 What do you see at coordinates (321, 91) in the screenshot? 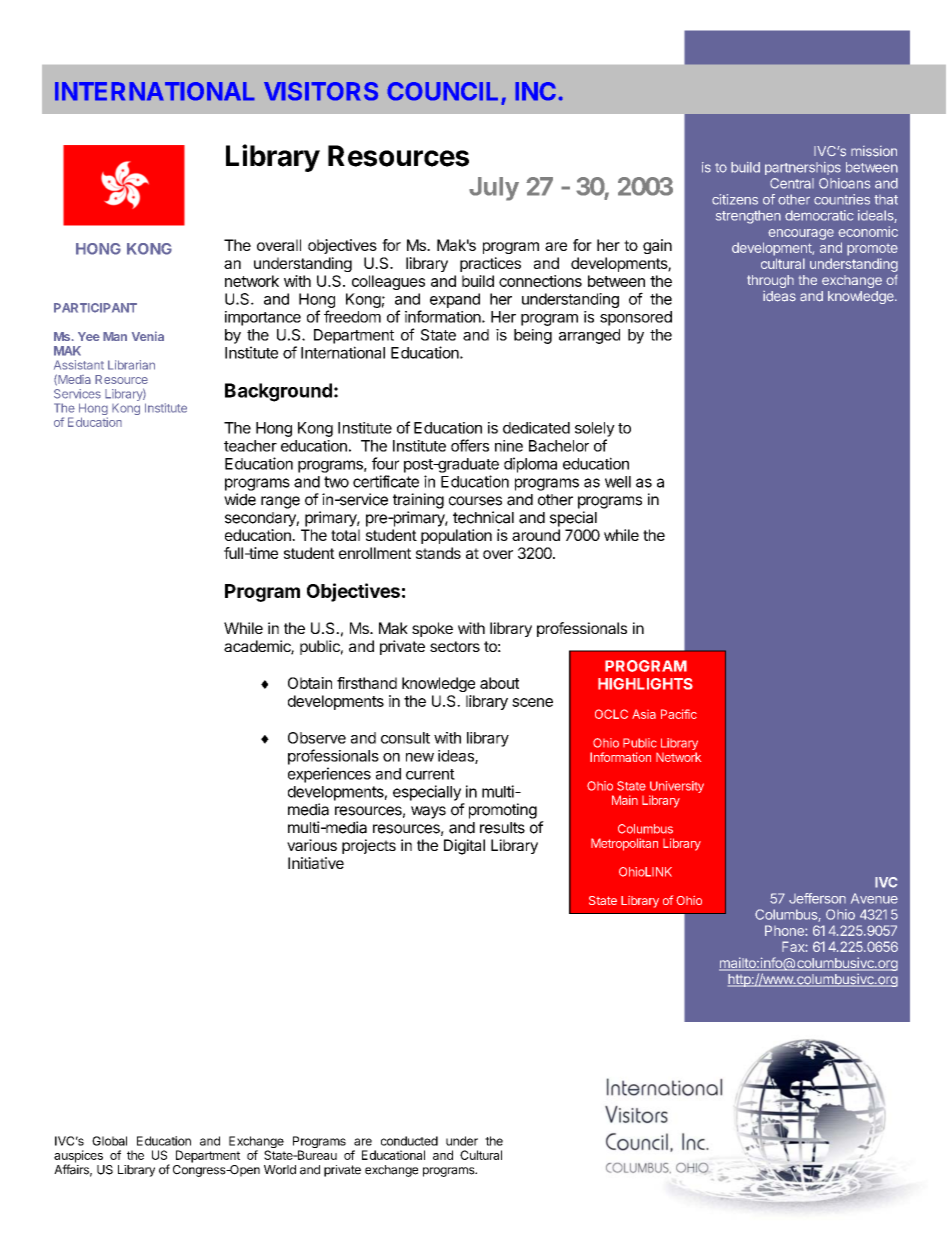
I see `VISITORS` at bounding box center [321, 91].
